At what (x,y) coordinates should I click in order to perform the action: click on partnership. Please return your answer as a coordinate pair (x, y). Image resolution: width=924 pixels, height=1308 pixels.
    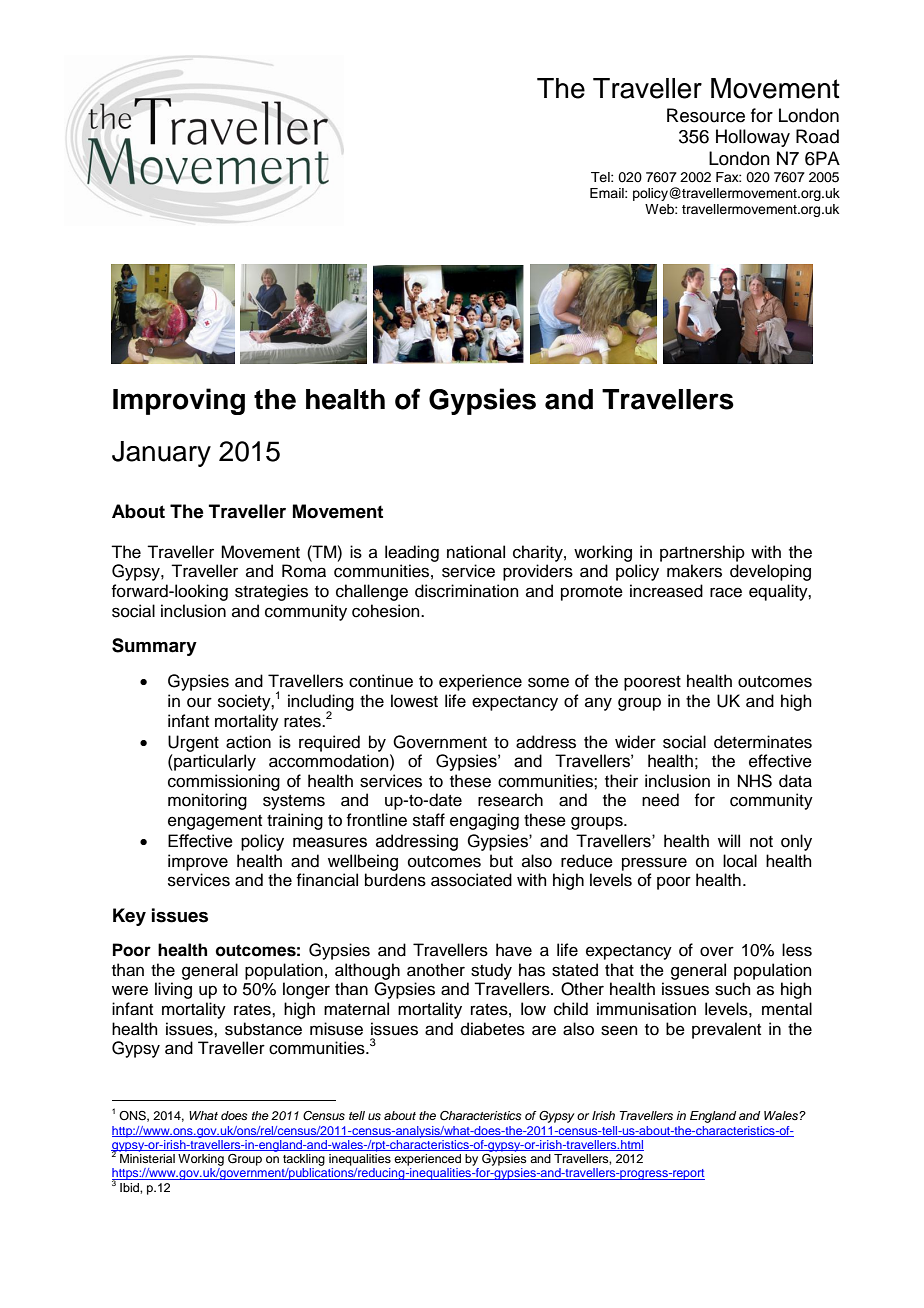
    Looking at the image, I should click on (702, 553).
